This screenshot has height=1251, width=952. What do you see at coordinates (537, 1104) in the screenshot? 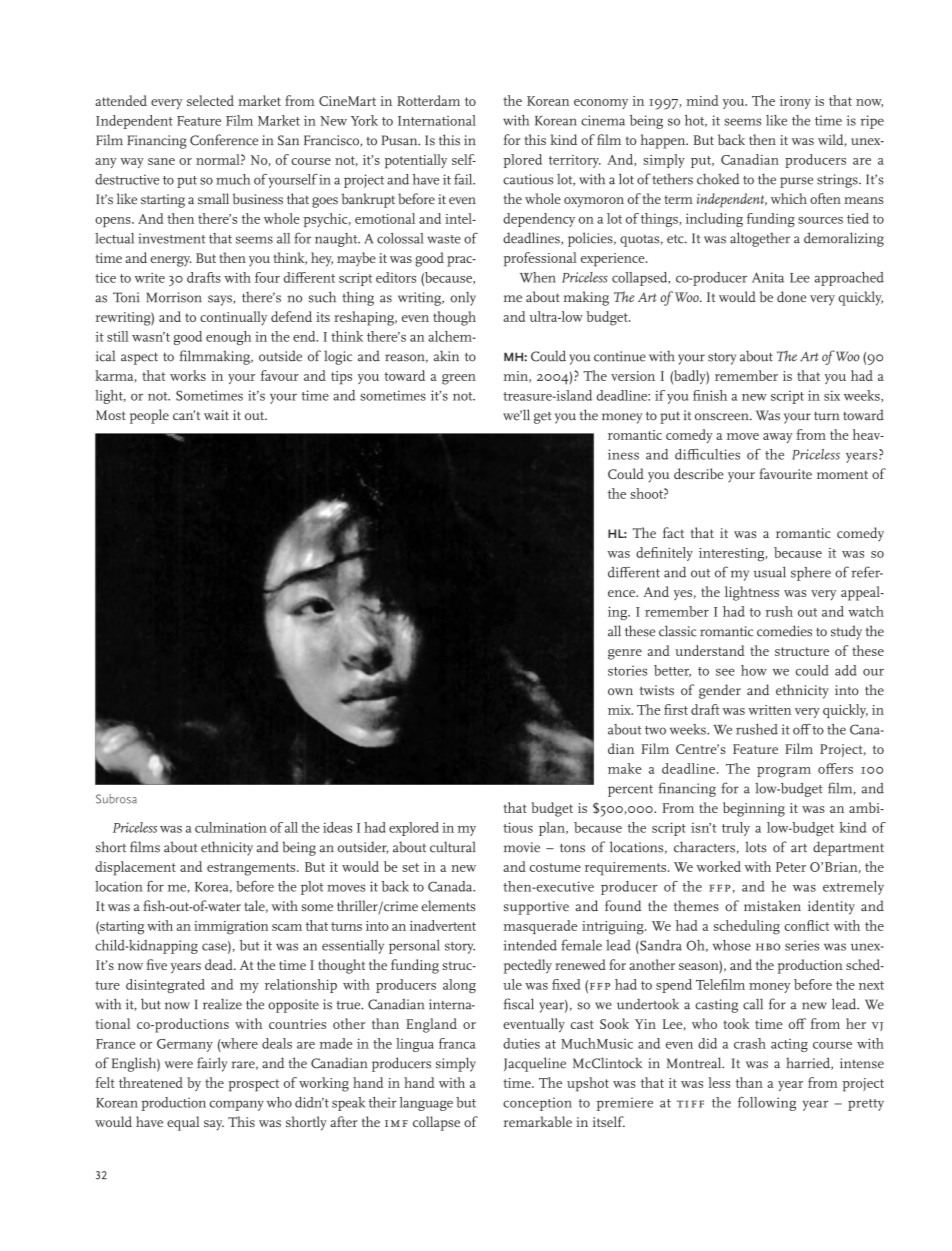
I see `conception` at bounding box center [537, 1104].
